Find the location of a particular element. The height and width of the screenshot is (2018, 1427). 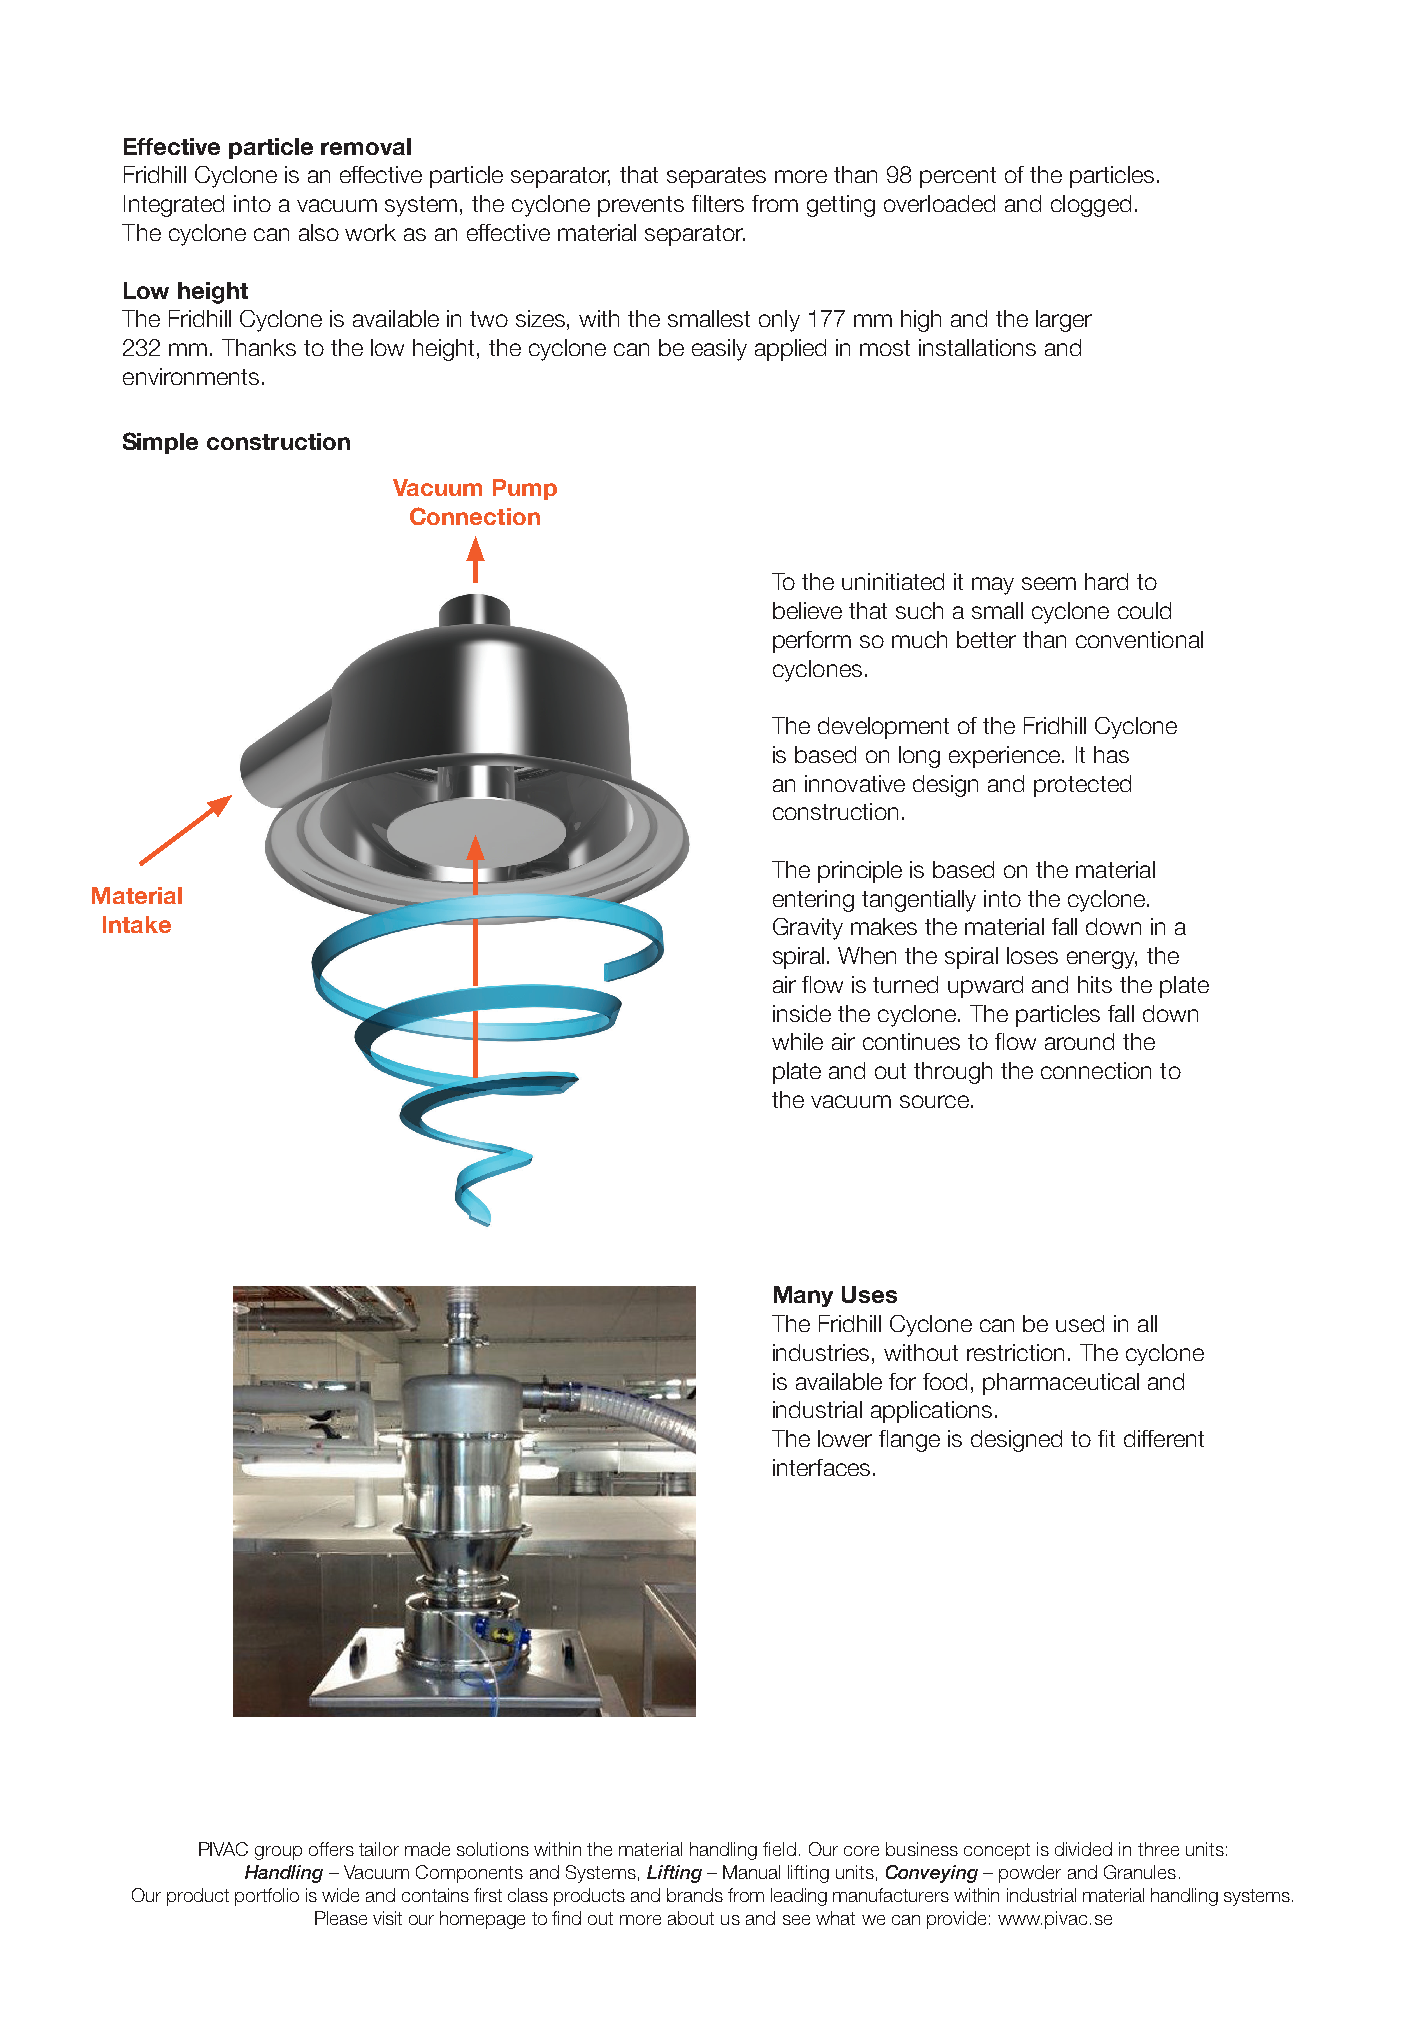

portfolio is located at coordinates (267, 1897).
